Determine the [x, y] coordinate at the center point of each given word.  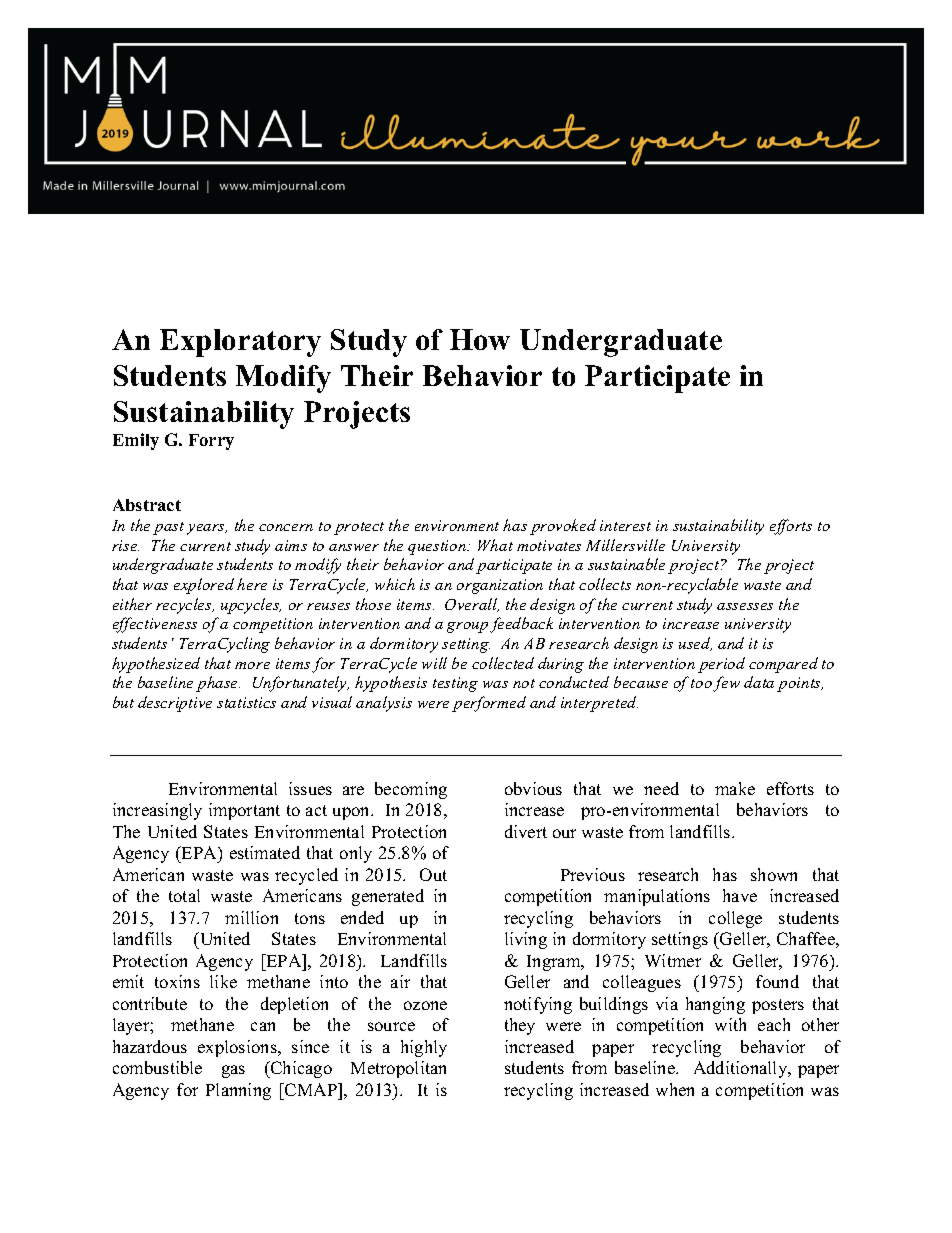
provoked [563, 527]
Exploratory [240, 343]
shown [774, 874]
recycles [185, 606]
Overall [472, 605]
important [244, 811]
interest [625, 525]
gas [233, 1071]
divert [526, 831]
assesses [745, 606]
